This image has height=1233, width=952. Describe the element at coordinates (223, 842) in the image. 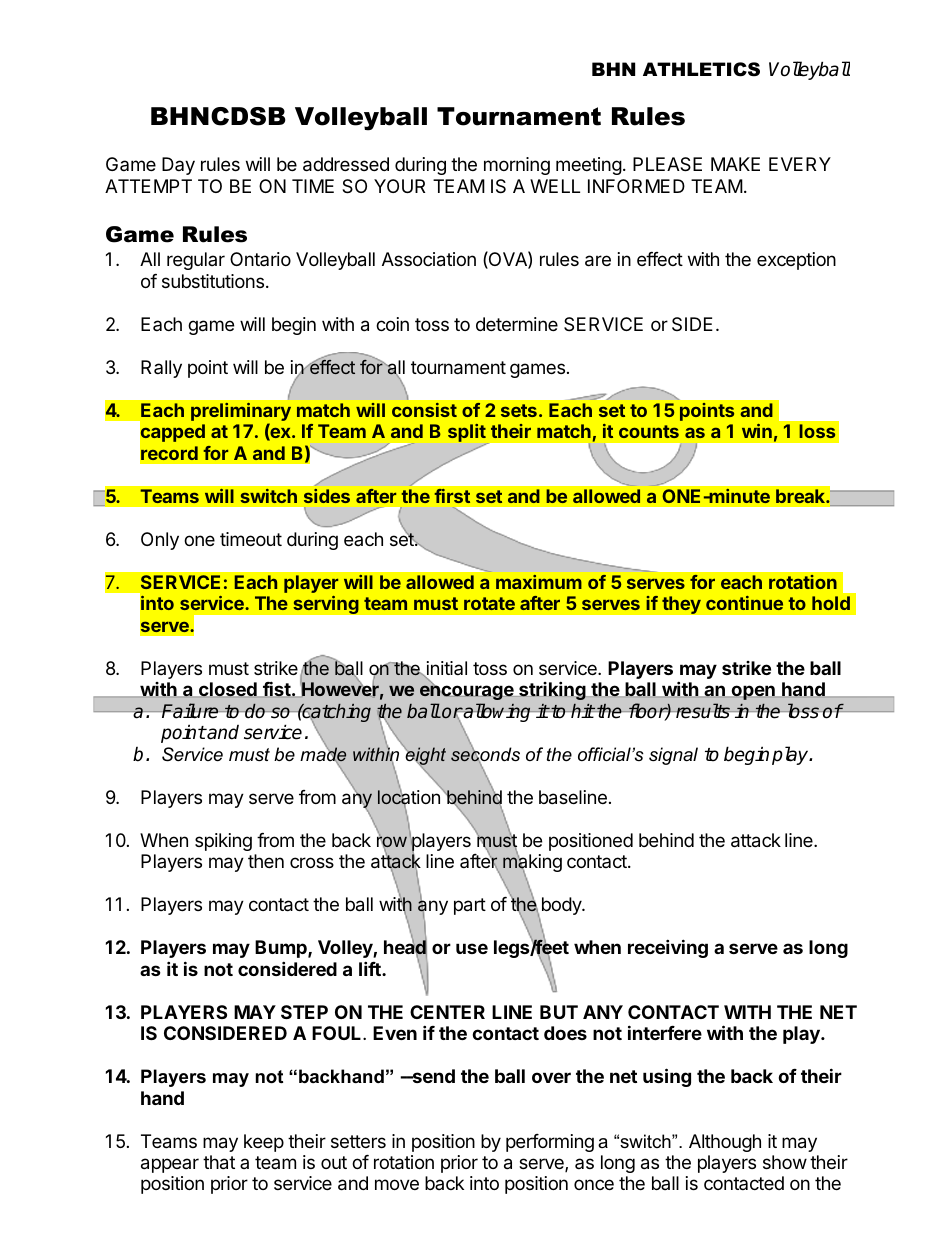

I see `spiking` at that location.
